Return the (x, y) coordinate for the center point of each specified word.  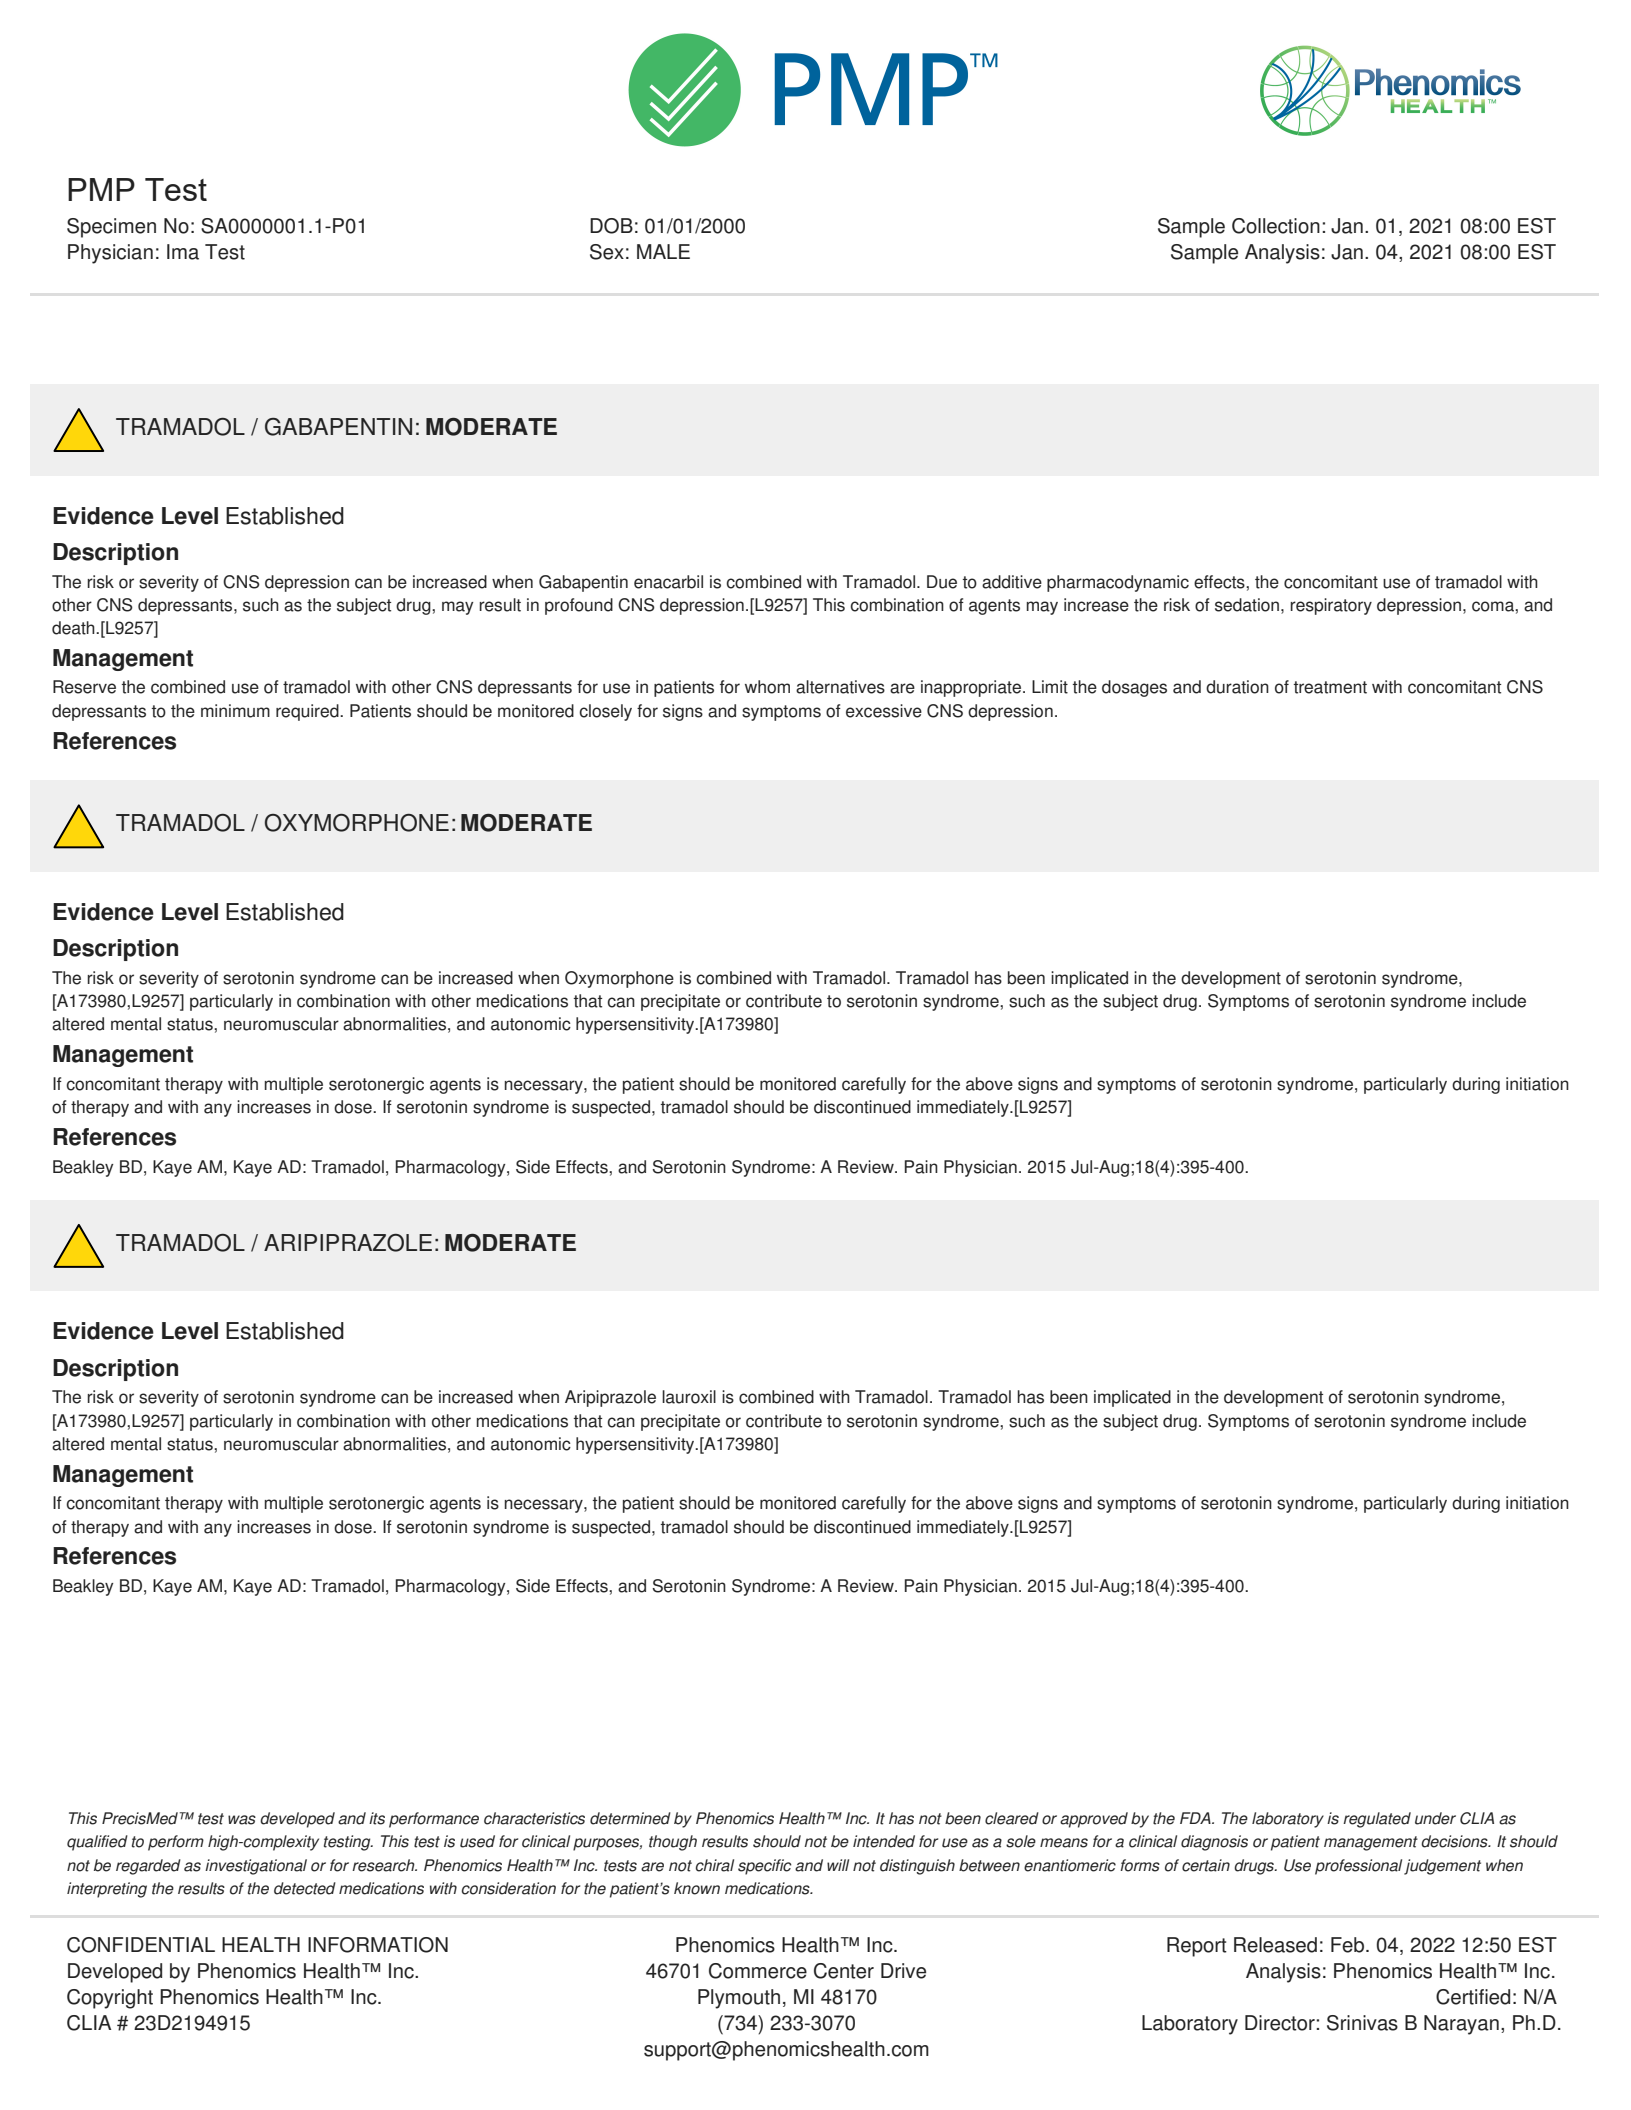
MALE (663, 251)
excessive (884, 711)
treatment (1330, 687)
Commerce (758, 1971)
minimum (235, 711)
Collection (1276, 226)
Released (1275, 1945)
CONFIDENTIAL (141, 1945)
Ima (183, 252)
